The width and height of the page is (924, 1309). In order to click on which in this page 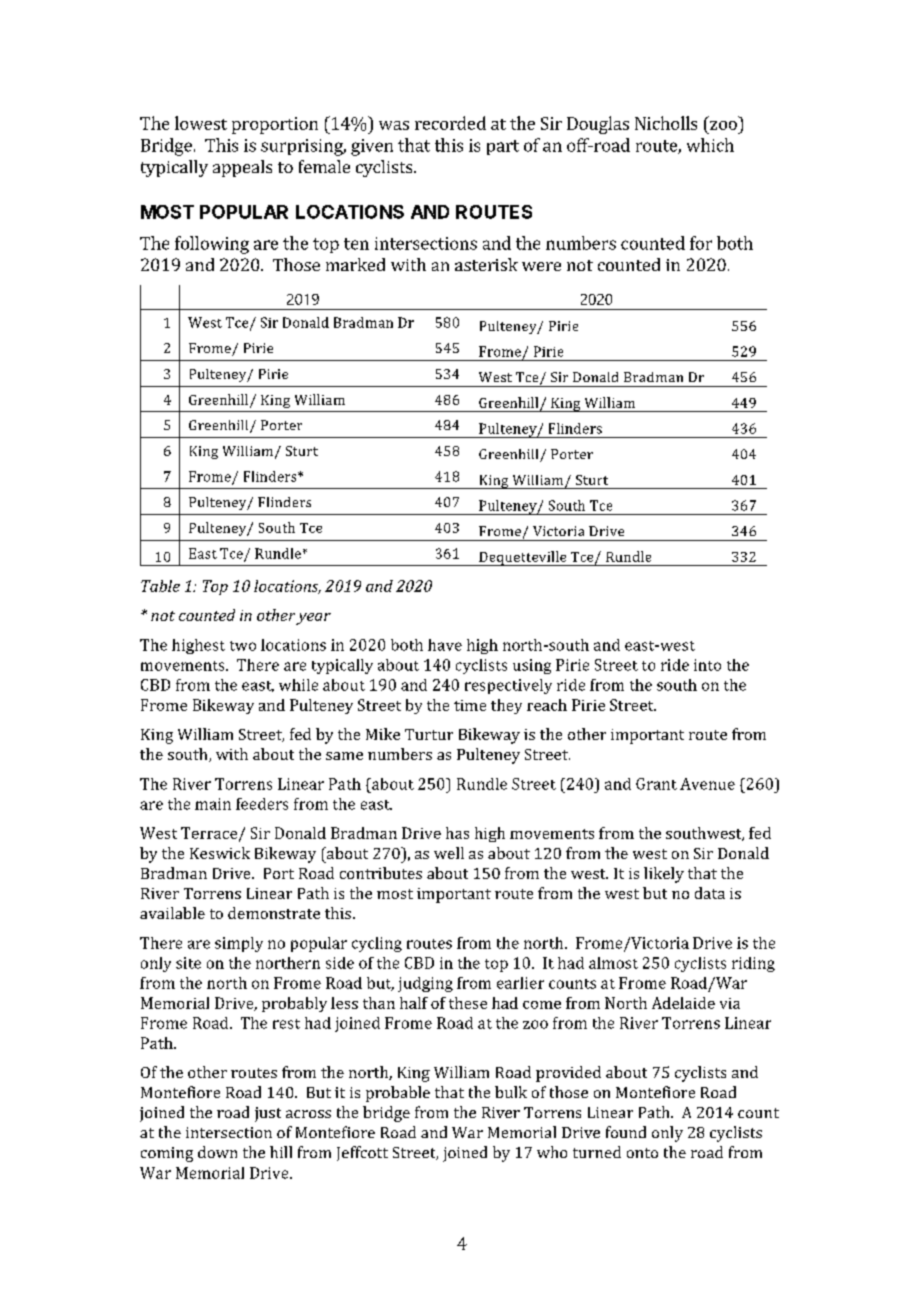, I will do `click(710, 145)`.
